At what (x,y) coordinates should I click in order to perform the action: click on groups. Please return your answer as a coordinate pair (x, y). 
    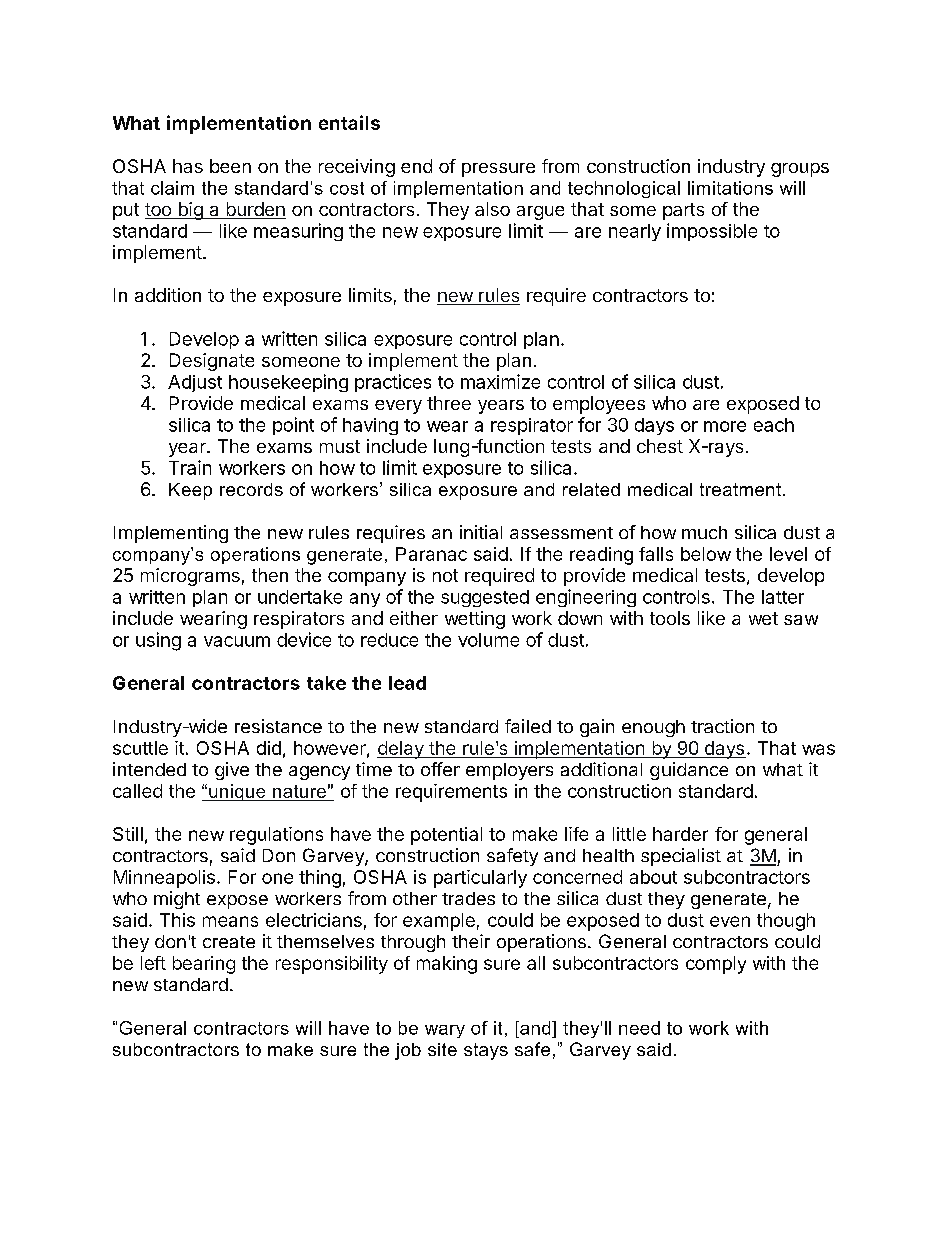
    Looking at the image, I should click on (800, 170).
